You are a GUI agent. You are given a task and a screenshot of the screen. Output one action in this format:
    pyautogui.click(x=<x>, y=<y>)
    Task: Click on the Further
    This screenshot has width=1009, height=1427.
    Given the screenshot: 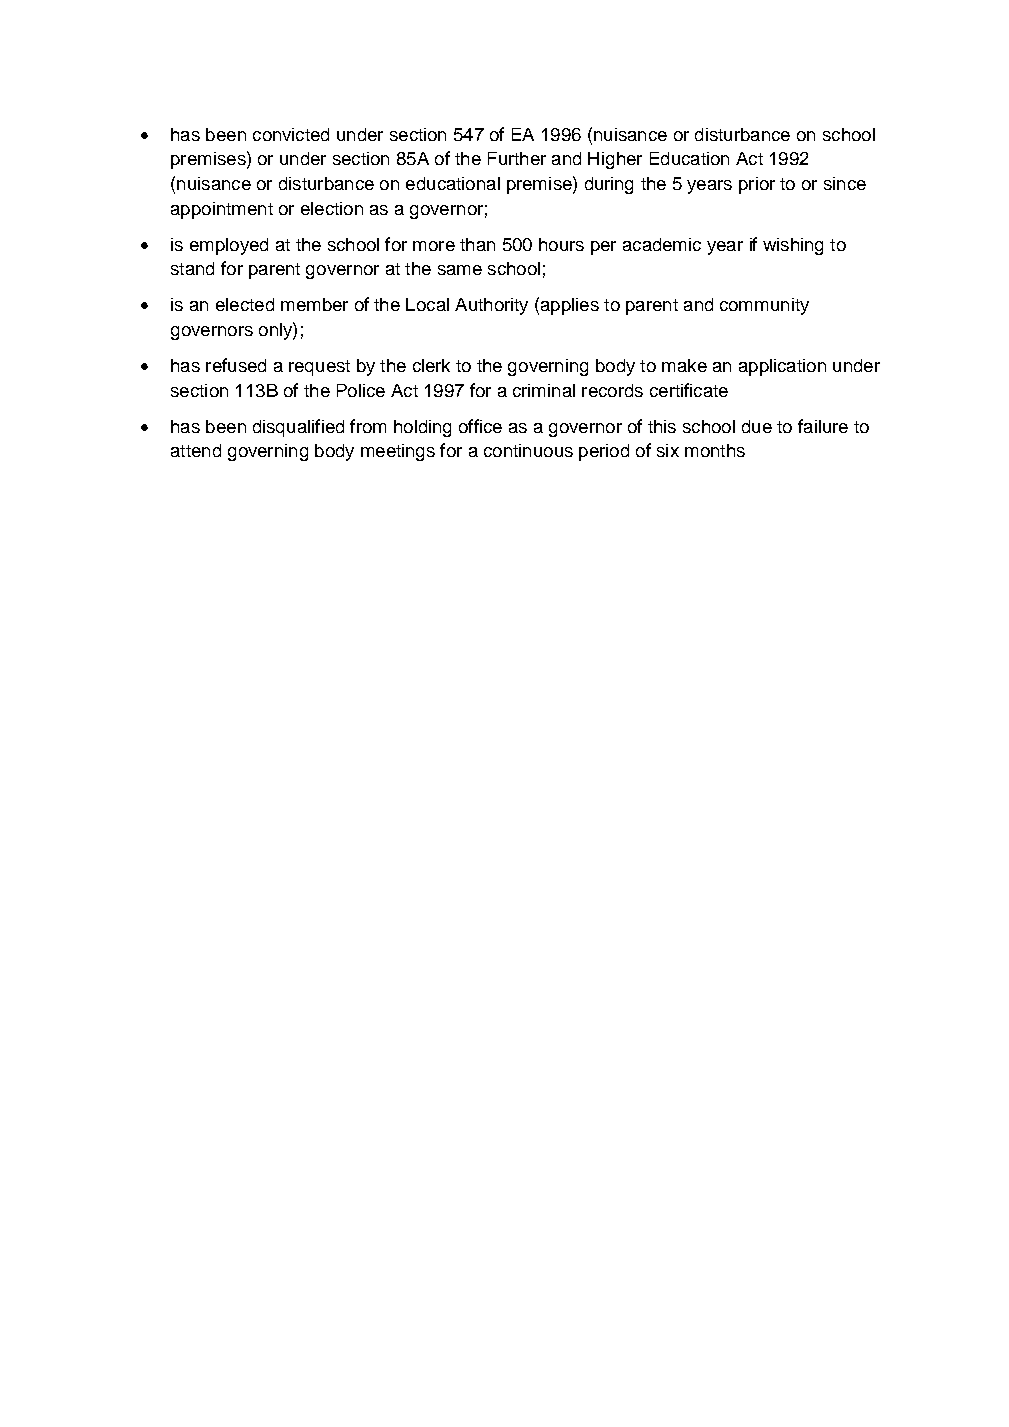 What is the action you would take?
    pyautogui.click(x=517, y=158)
